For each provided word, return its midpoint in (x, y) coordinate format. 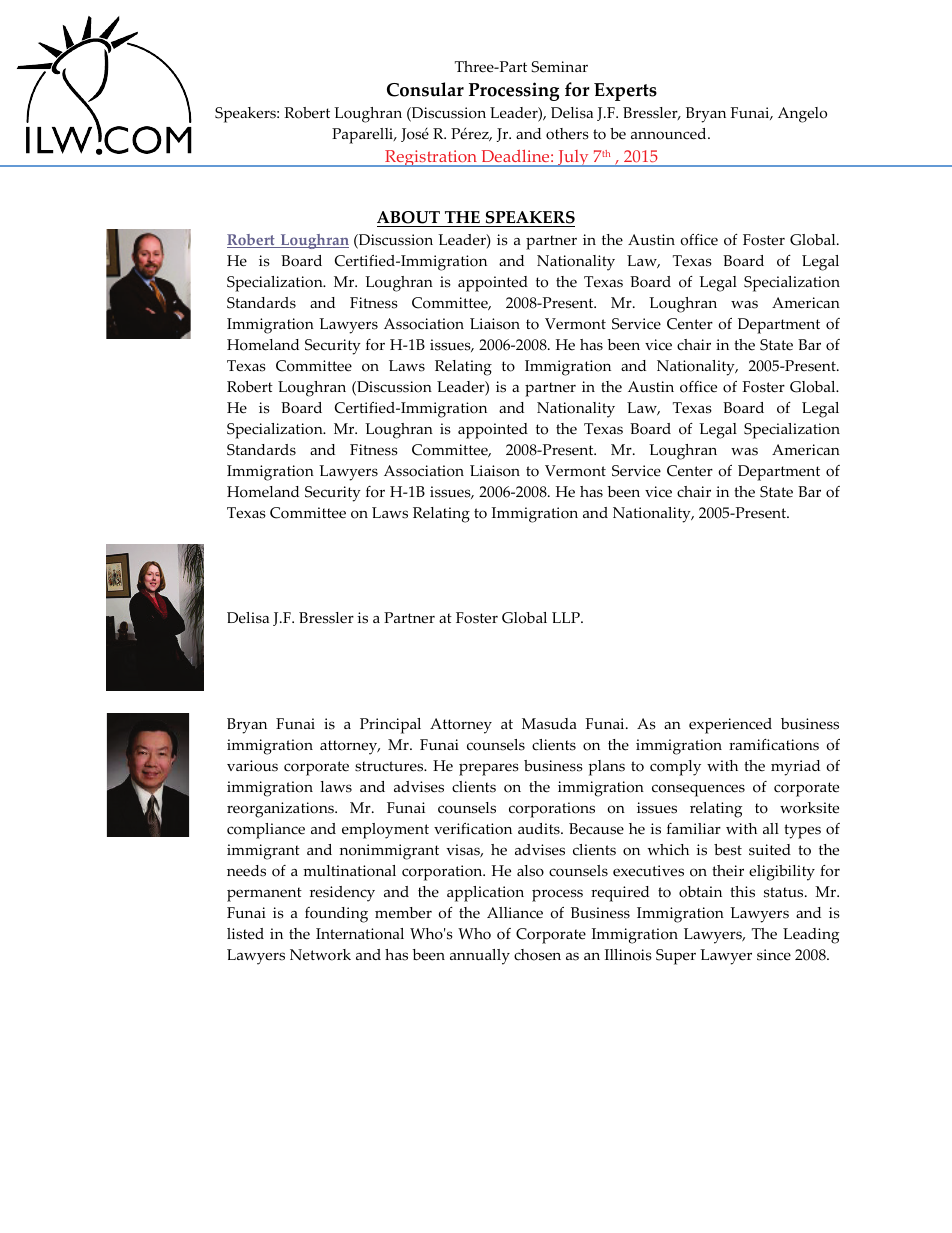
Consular (425, 89)
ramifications (774, 745)
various (252, 766)
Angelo (802, 115)
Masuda (549, 724)
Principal (390, 726)
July (573, 158)
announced (670, 134)
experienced (730, 726)
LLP (567, 617)
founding (336, 915)
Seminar (560, 67)
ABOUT (410, 219)
